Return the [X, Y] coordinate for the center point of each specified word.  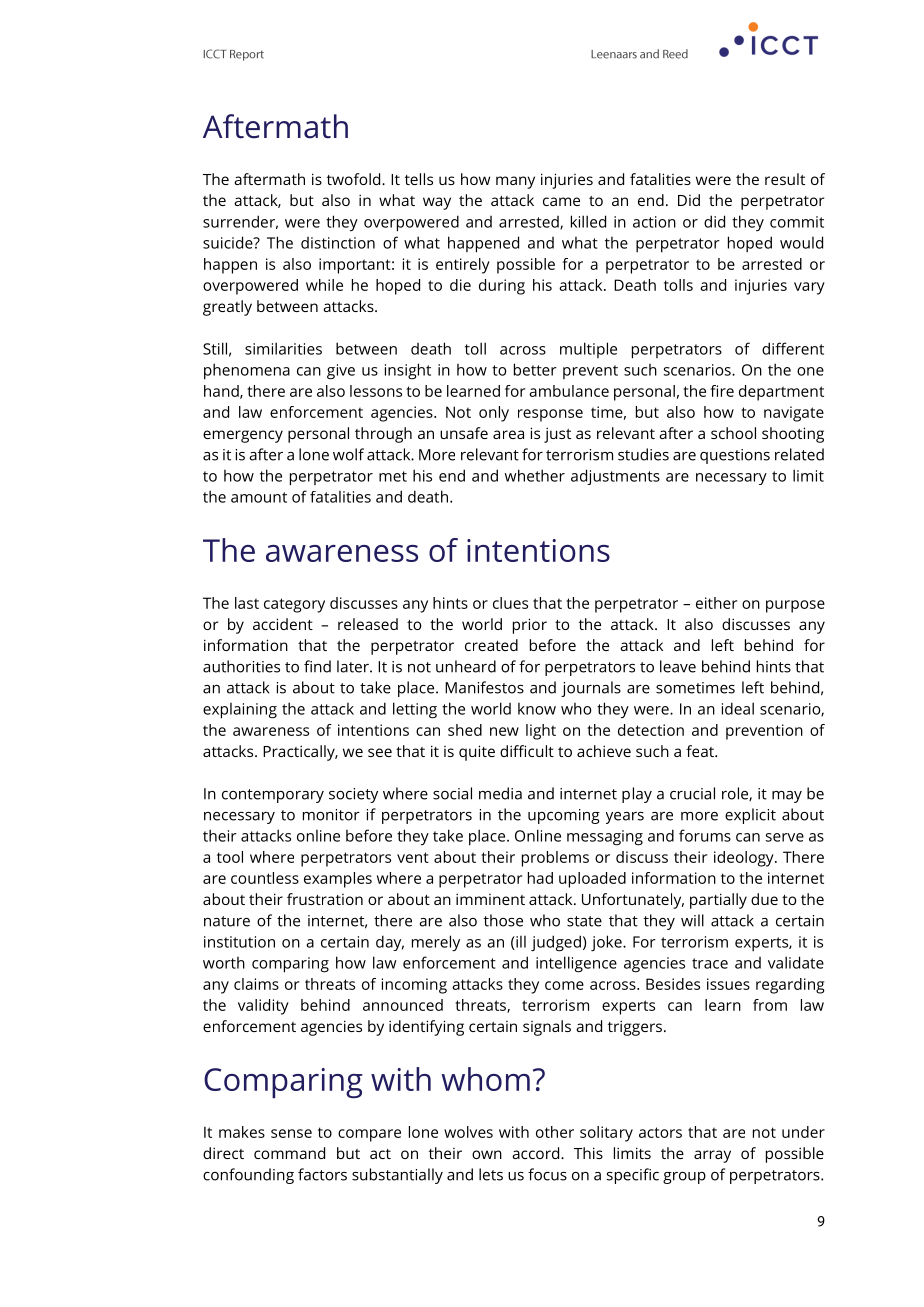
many [515, 182]
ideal [738, 708]
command [289, 1153]
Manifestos [484, 687]
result [785, 179]
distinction [338, 243]
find [317, 666]
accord [537, 1153]
